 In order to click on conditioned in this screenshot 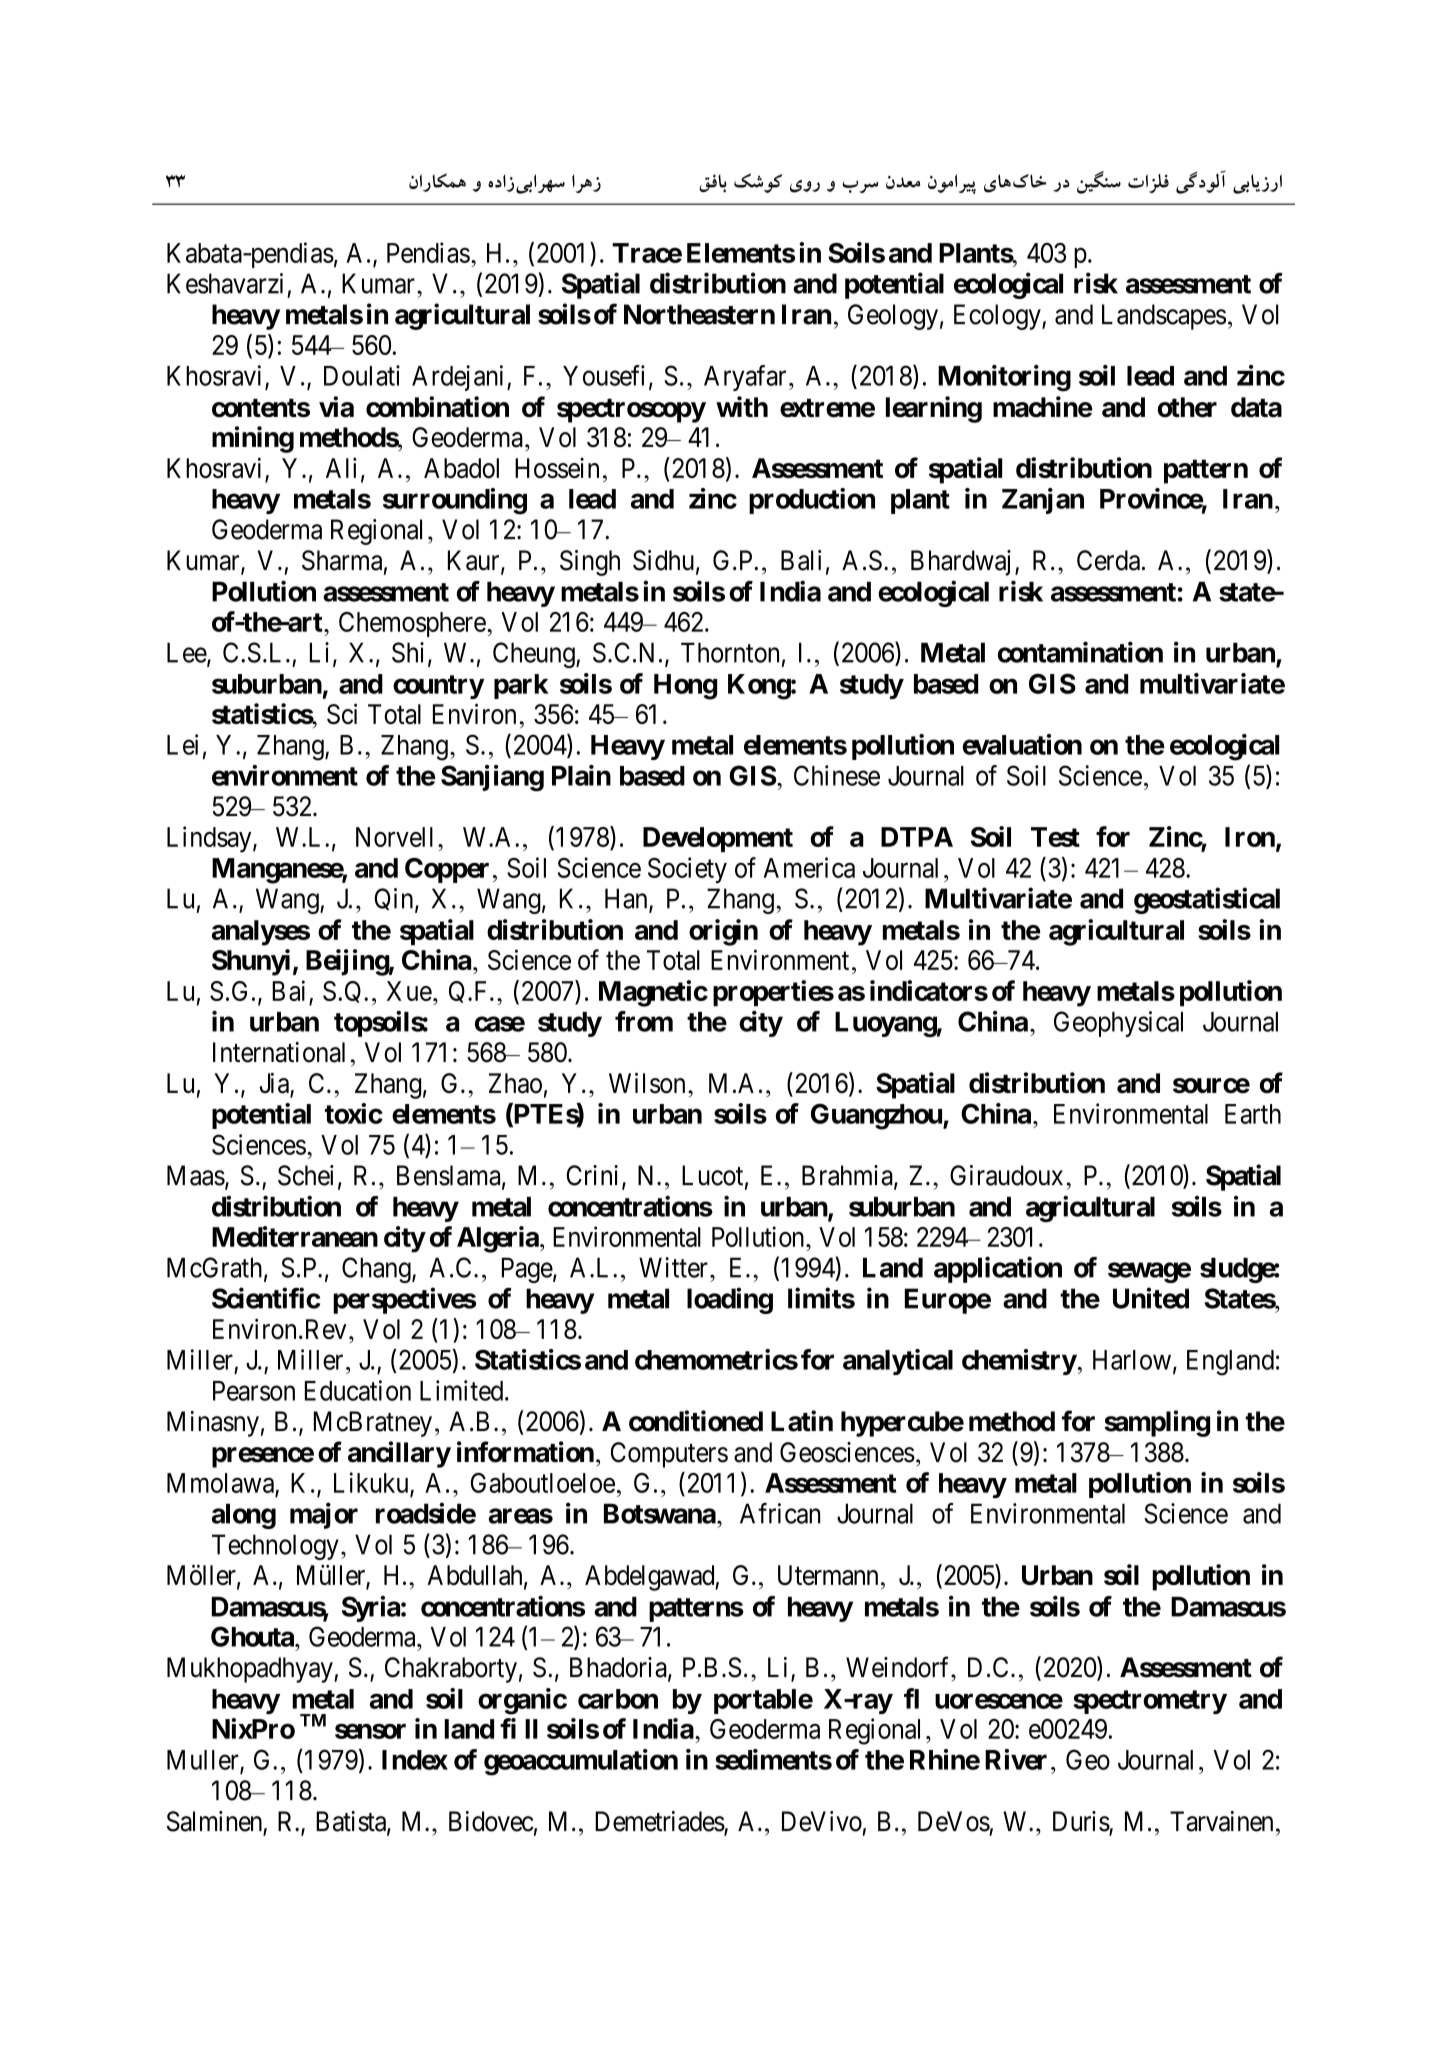, I will do `click(696, 1421)`.
